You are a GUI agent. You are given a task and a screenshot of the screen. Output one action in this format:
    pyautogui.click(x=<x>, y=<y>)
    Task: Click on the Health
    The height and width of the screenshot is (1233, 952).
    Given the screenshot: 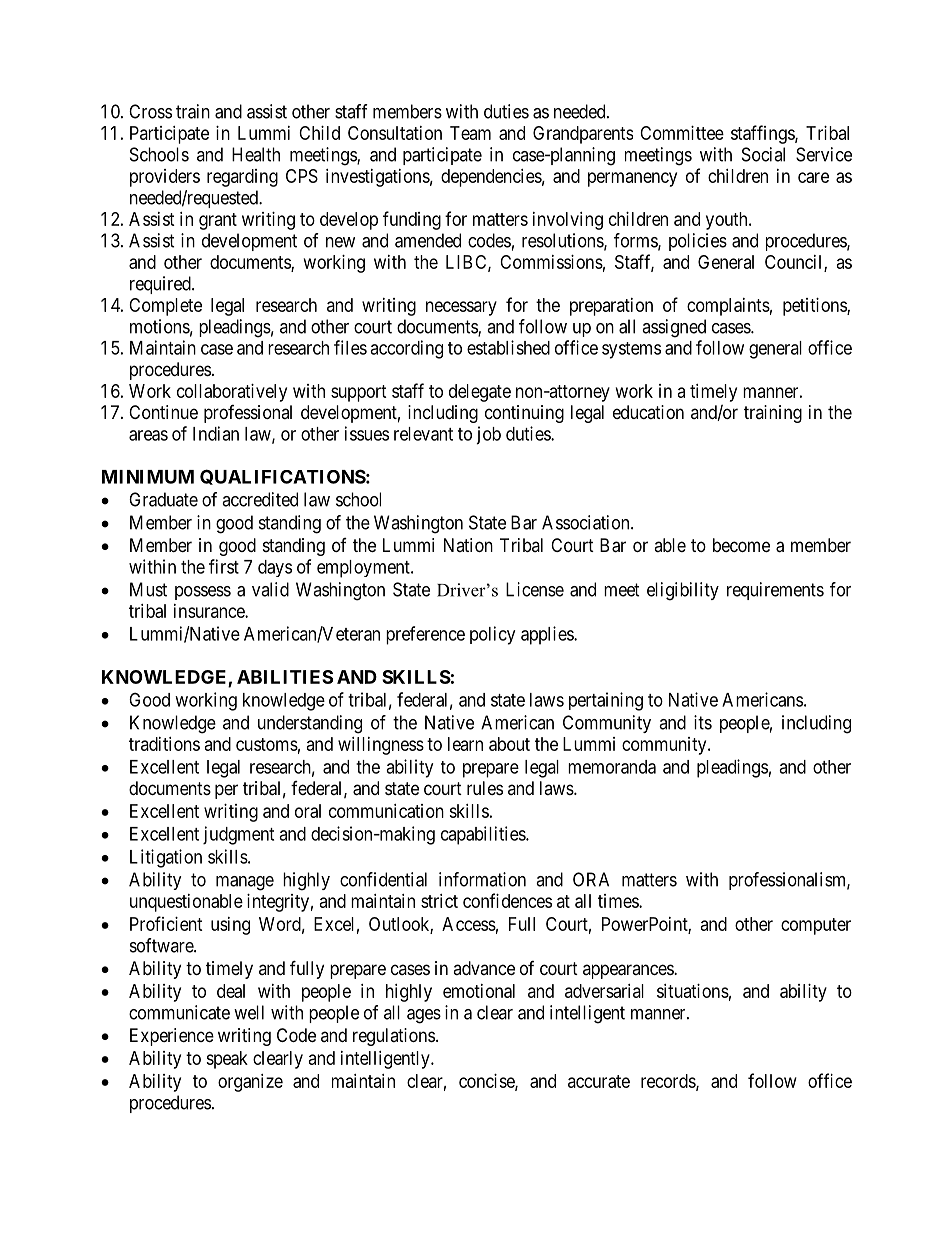 What is the action you would take?
    pyautogui.click(x=256, y=154)
